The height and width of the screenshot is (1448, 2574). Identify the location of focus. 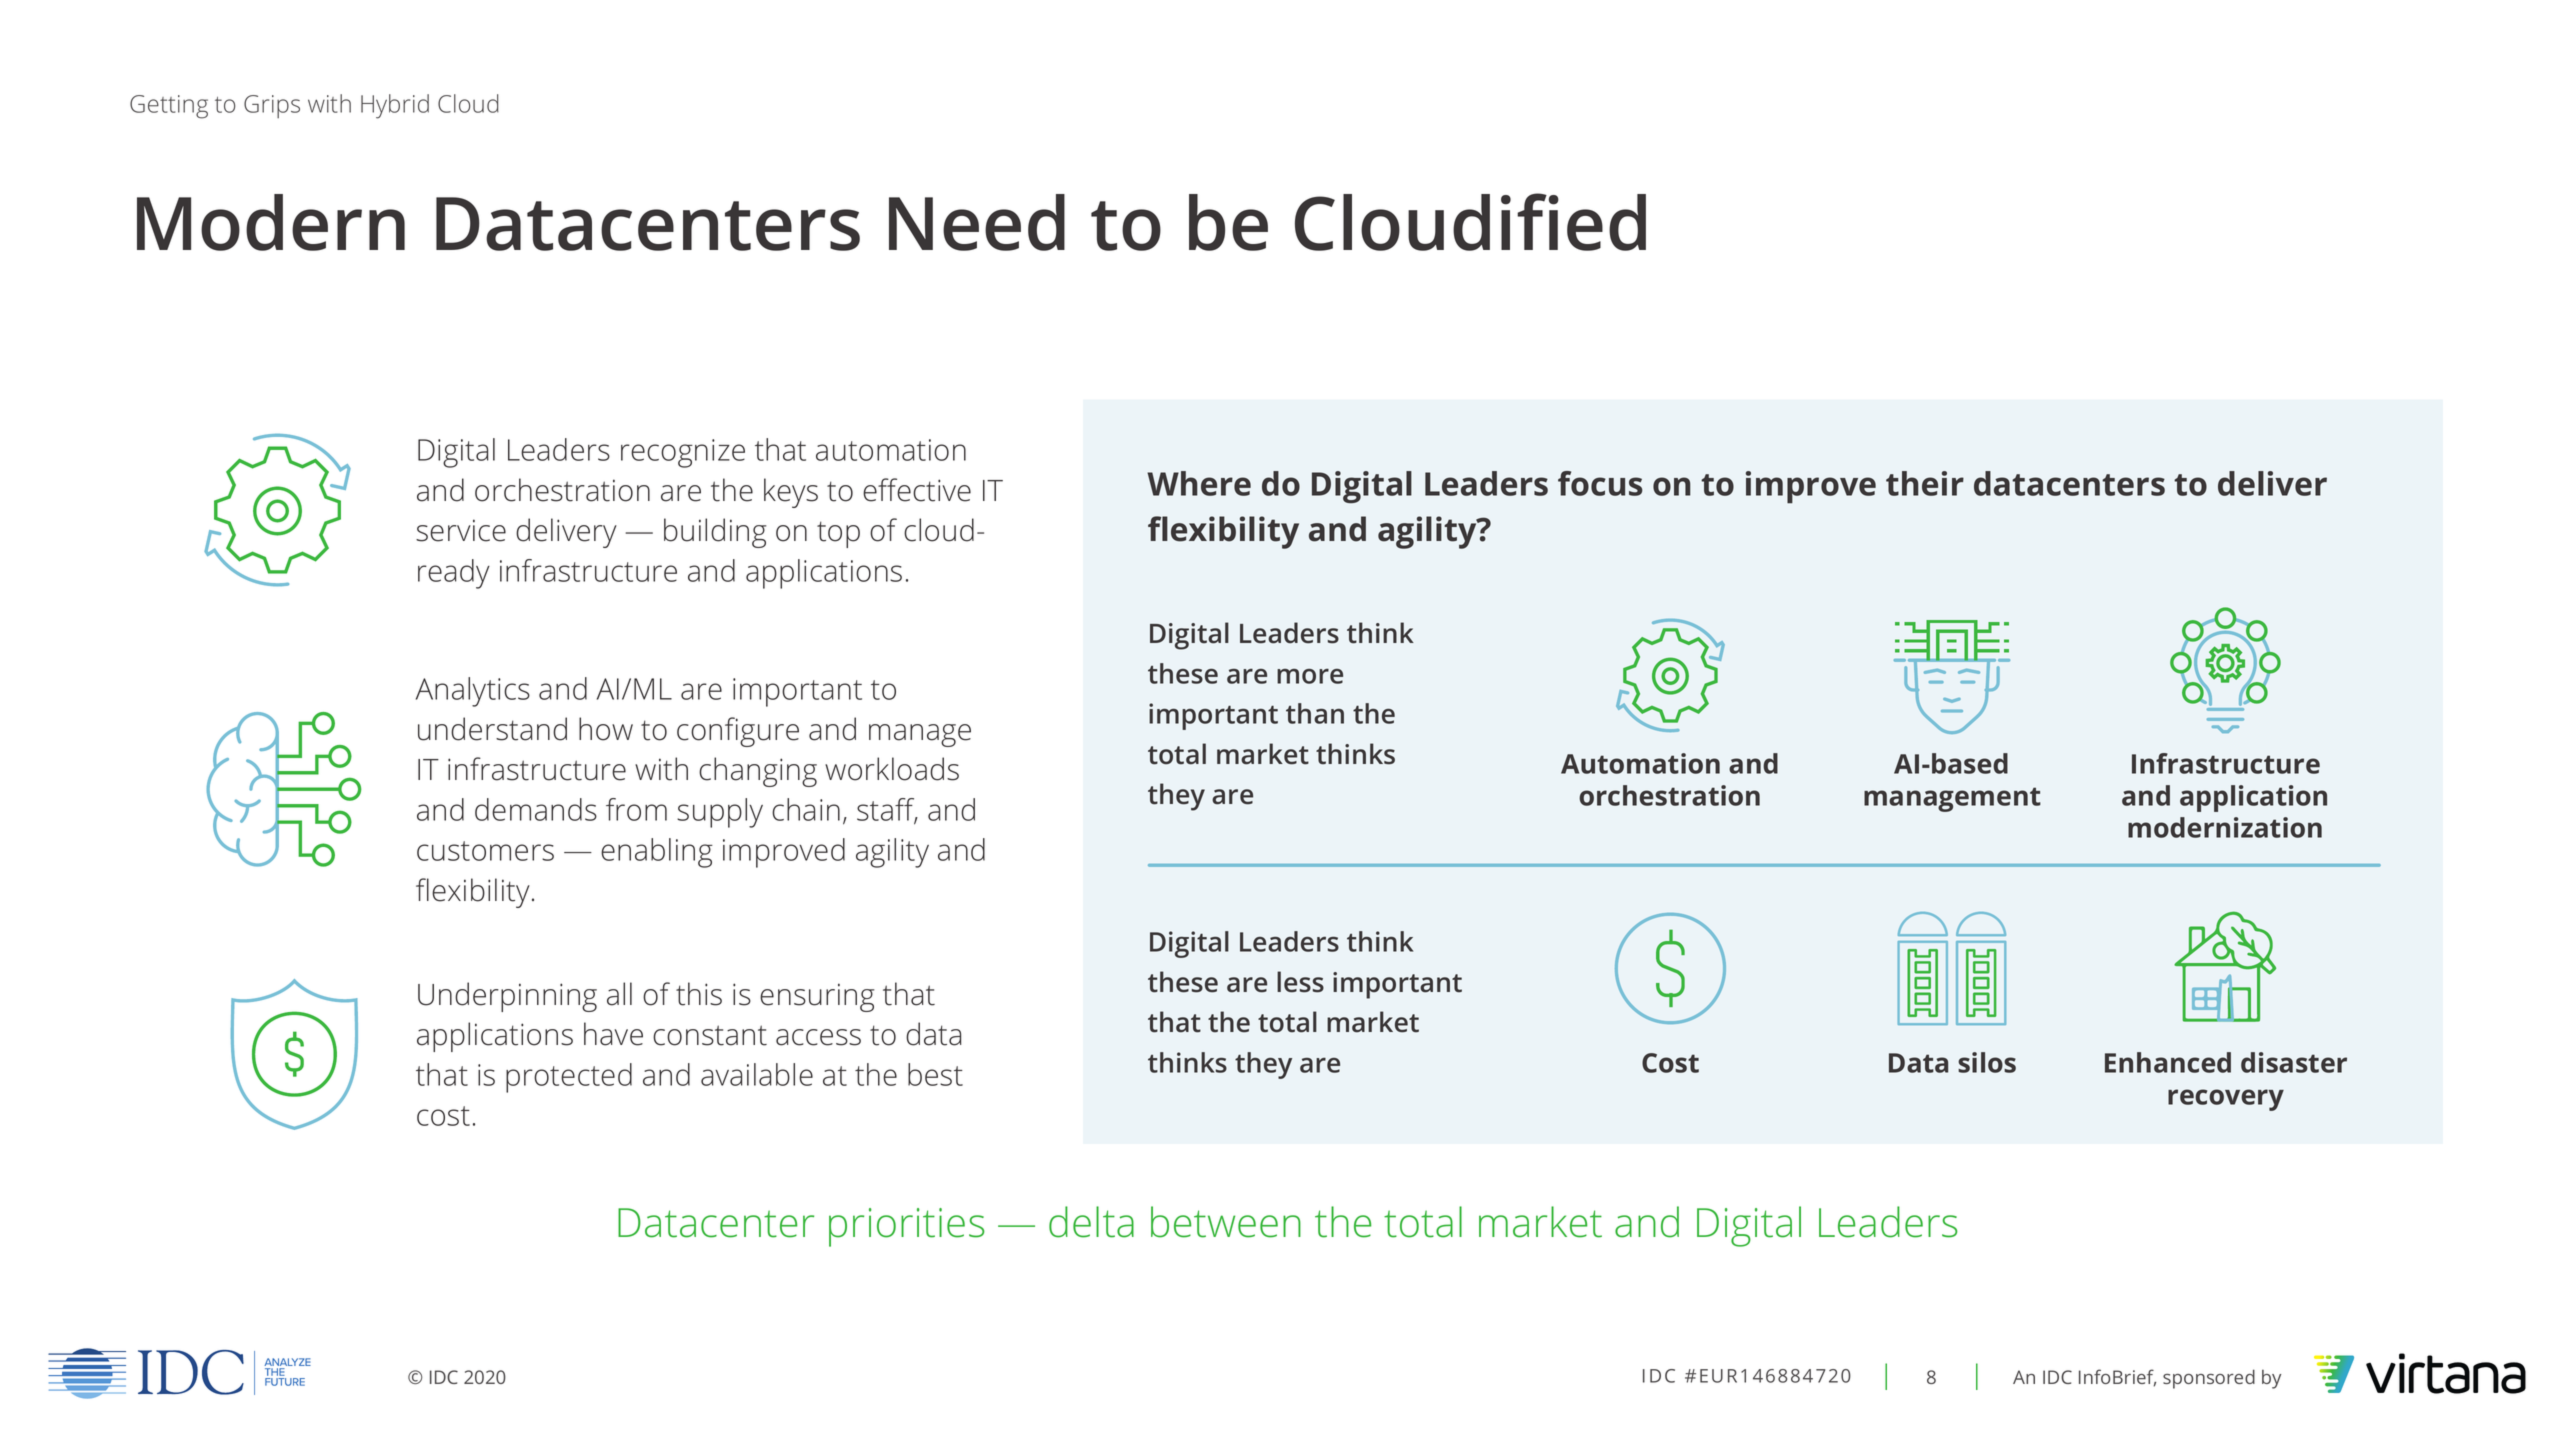
(1600, 483).
